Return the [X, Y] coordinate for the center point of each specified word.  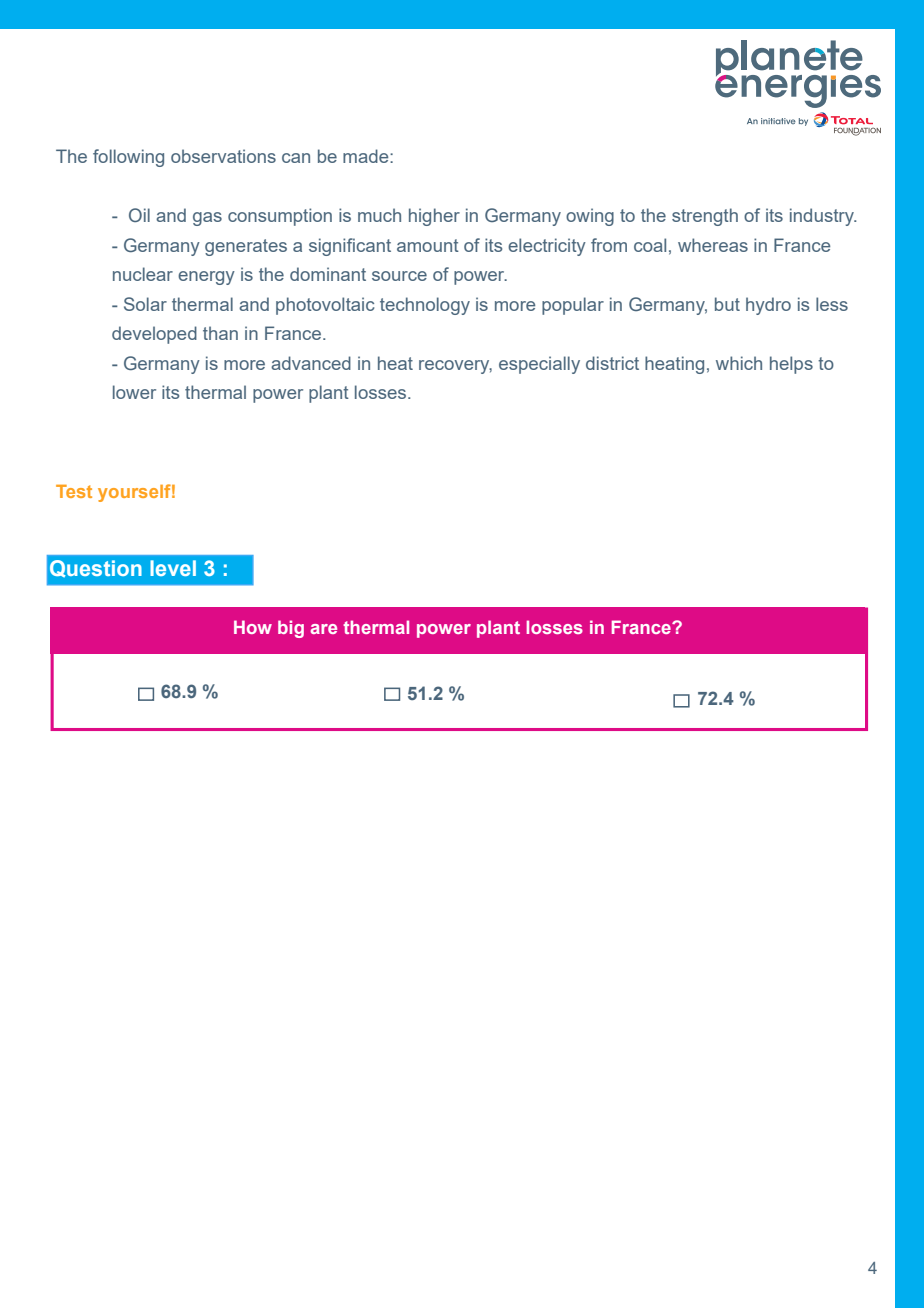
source [399, 276]
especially [539, 365]
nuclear [143, 274]
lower [134, 392]
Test [74, 491]
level [173, 568]
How [253, 627]
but [727, 304]
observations [223, 156]
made [367, 156]
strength [705, 217]
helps [791, 365]
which [739, 363]
